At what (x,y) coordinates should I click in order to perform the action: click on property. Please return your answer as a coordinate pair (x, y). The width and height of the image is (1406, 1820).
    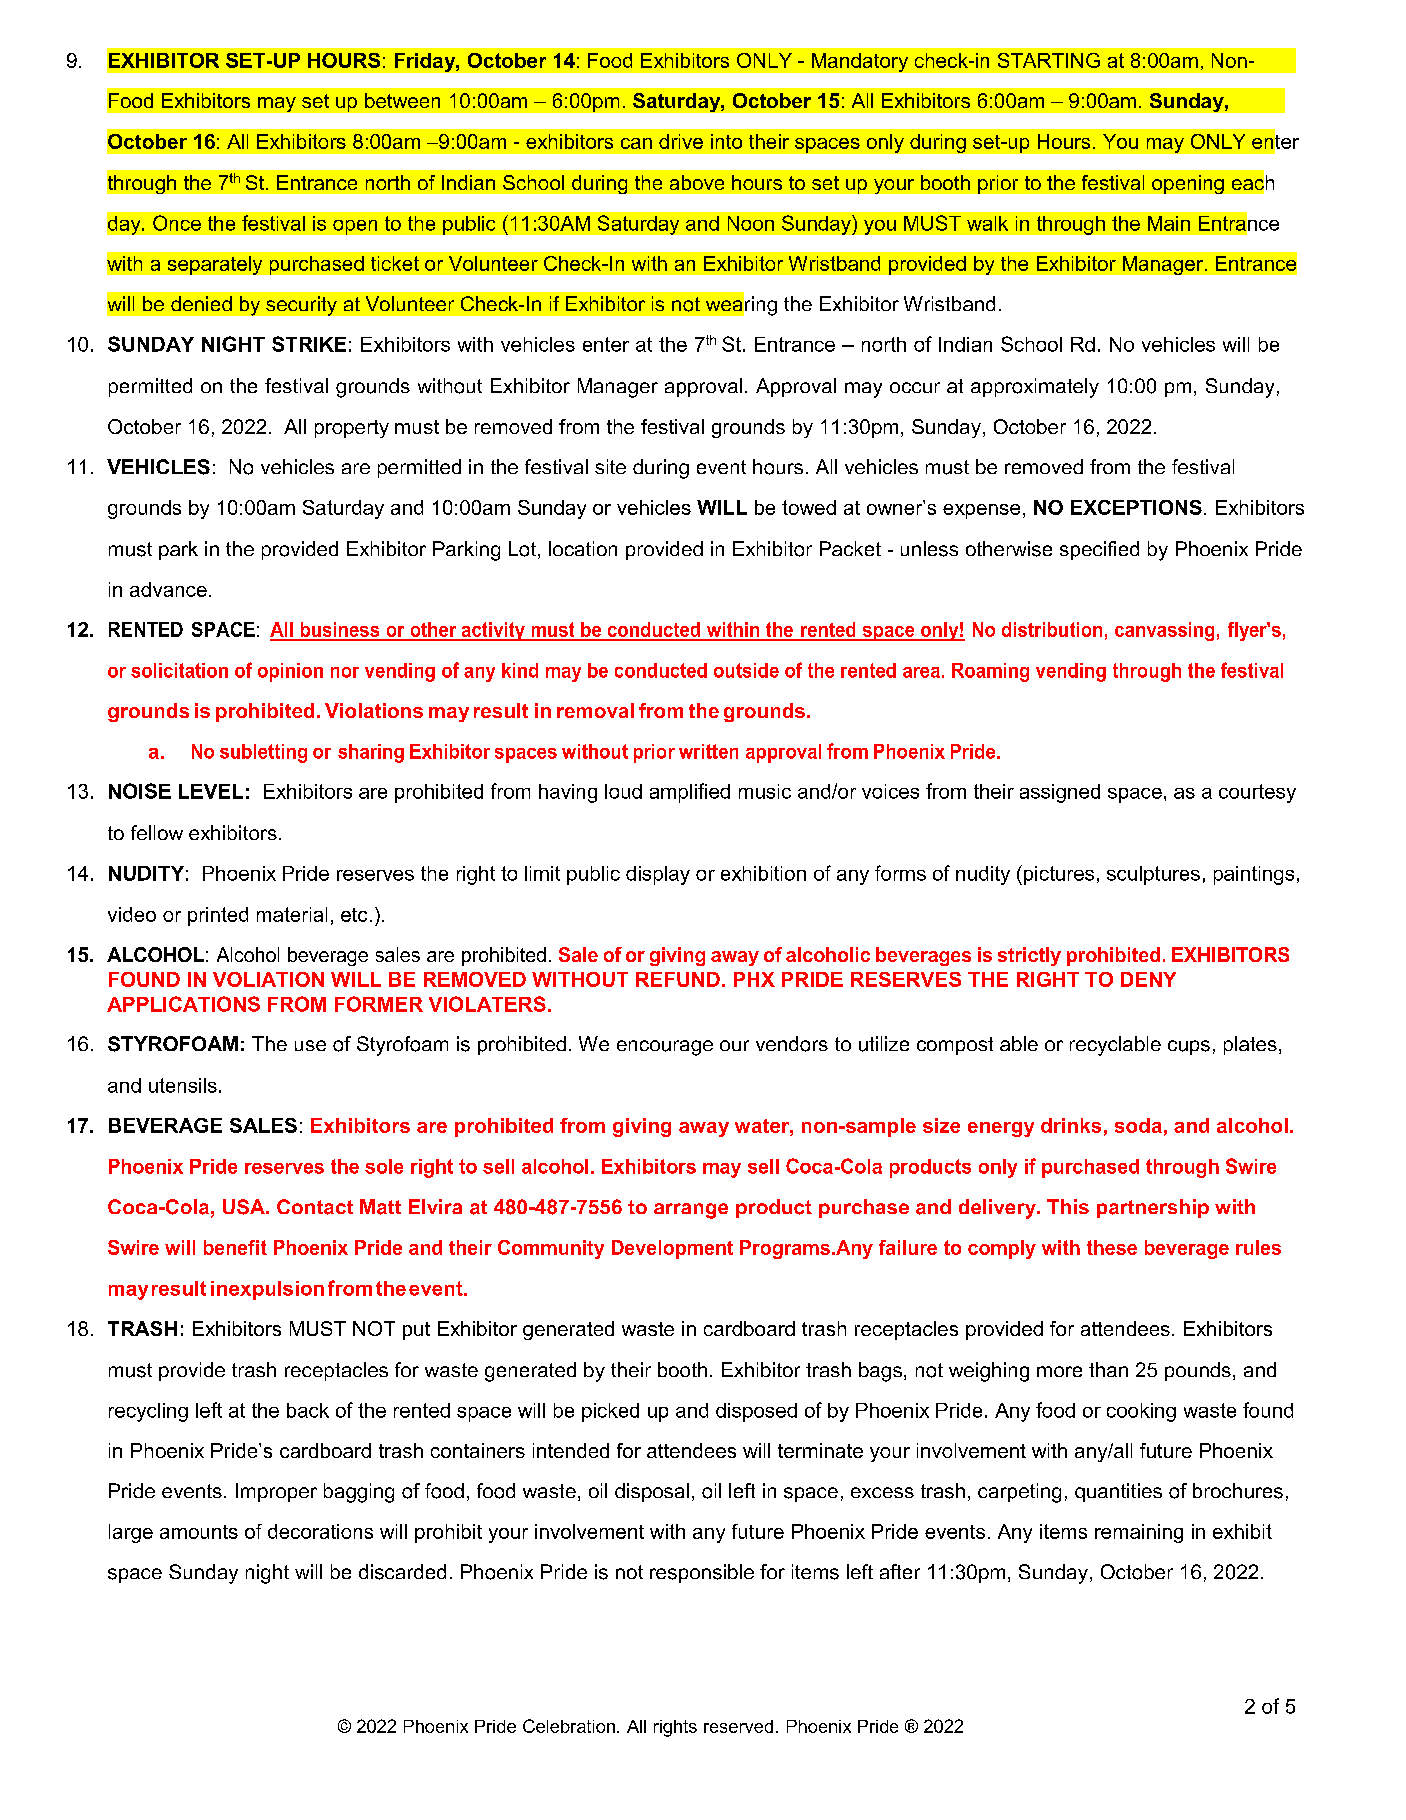
    Looking at the image, I should click on (352, 429).
